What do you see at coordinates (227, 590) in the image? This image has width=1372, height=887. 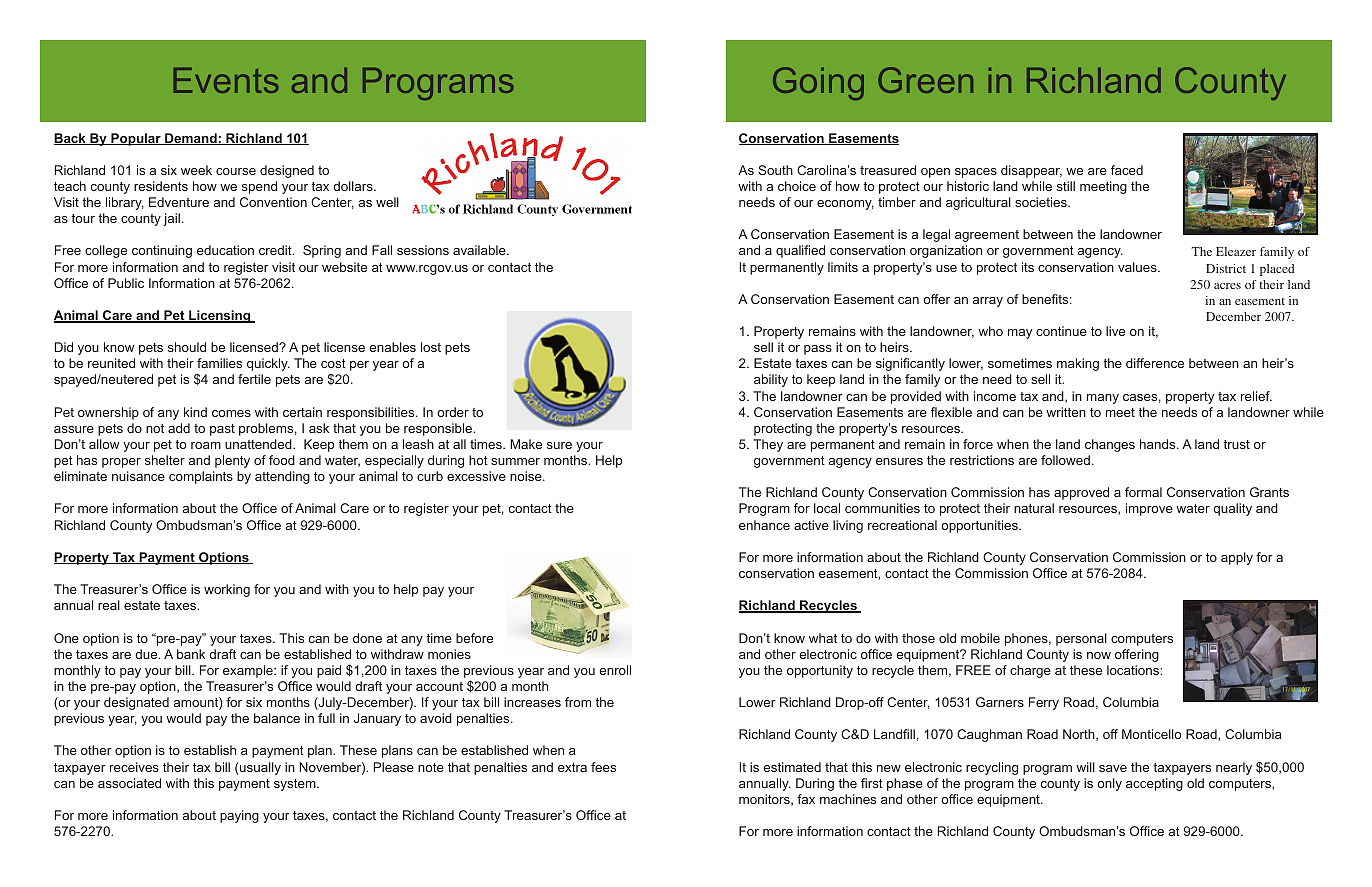 I see `working` at bounding box center [227, 590].
